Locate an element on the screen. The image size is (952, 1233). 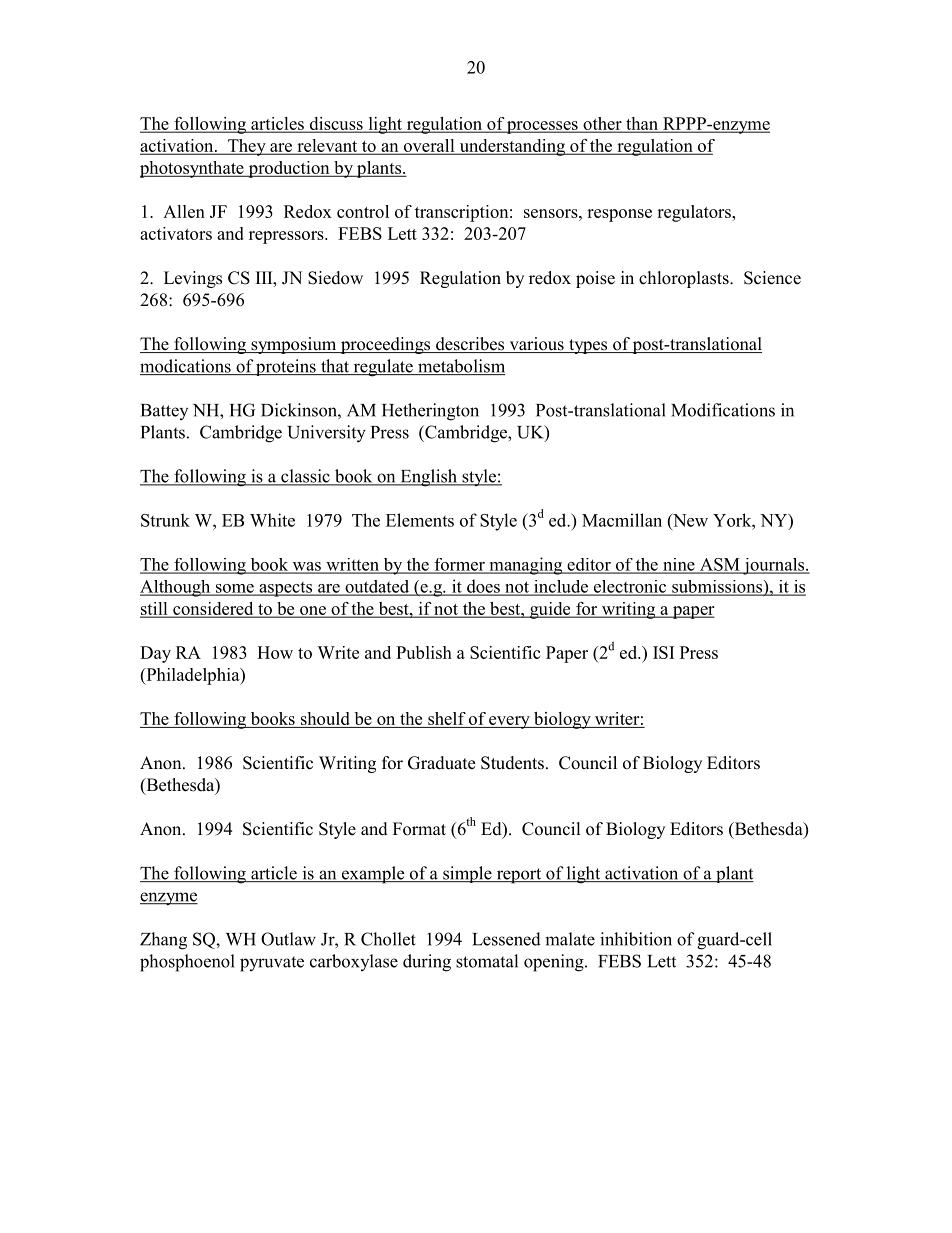
proteins is located at coordinates (286, 367).
